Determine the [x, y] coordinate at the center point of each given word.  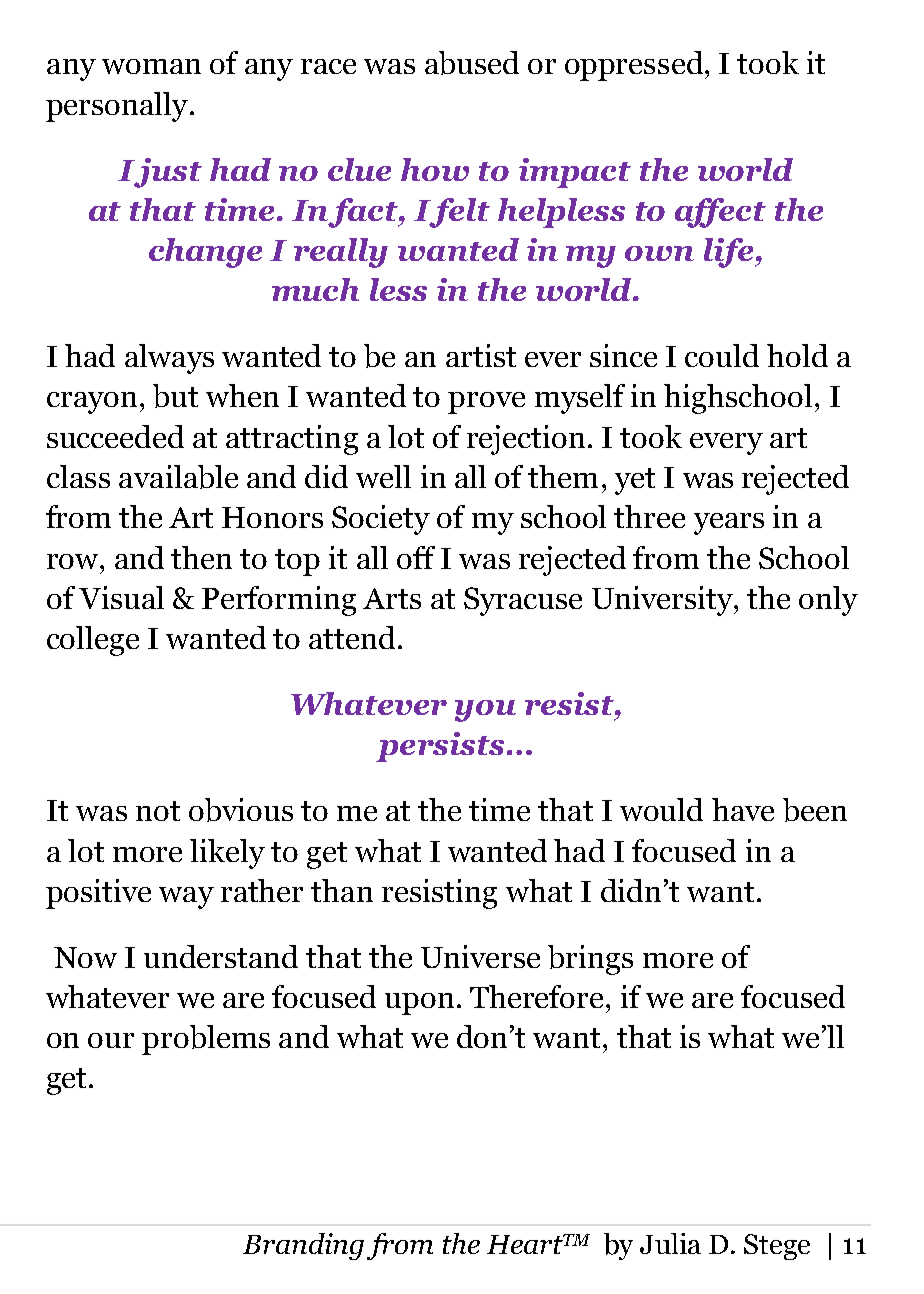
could [722, 355]
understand [221, 956]
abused [472, 63]
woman [151, 66]
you [485, 711]
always [169, 359]
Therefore [536, 996]
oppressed [634, 66]
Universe [480, 956]
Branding [303, 1246]
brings [590, 960]
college [93, 641]
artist [481, 355]
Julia [670, 1243]
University [663, 601]
